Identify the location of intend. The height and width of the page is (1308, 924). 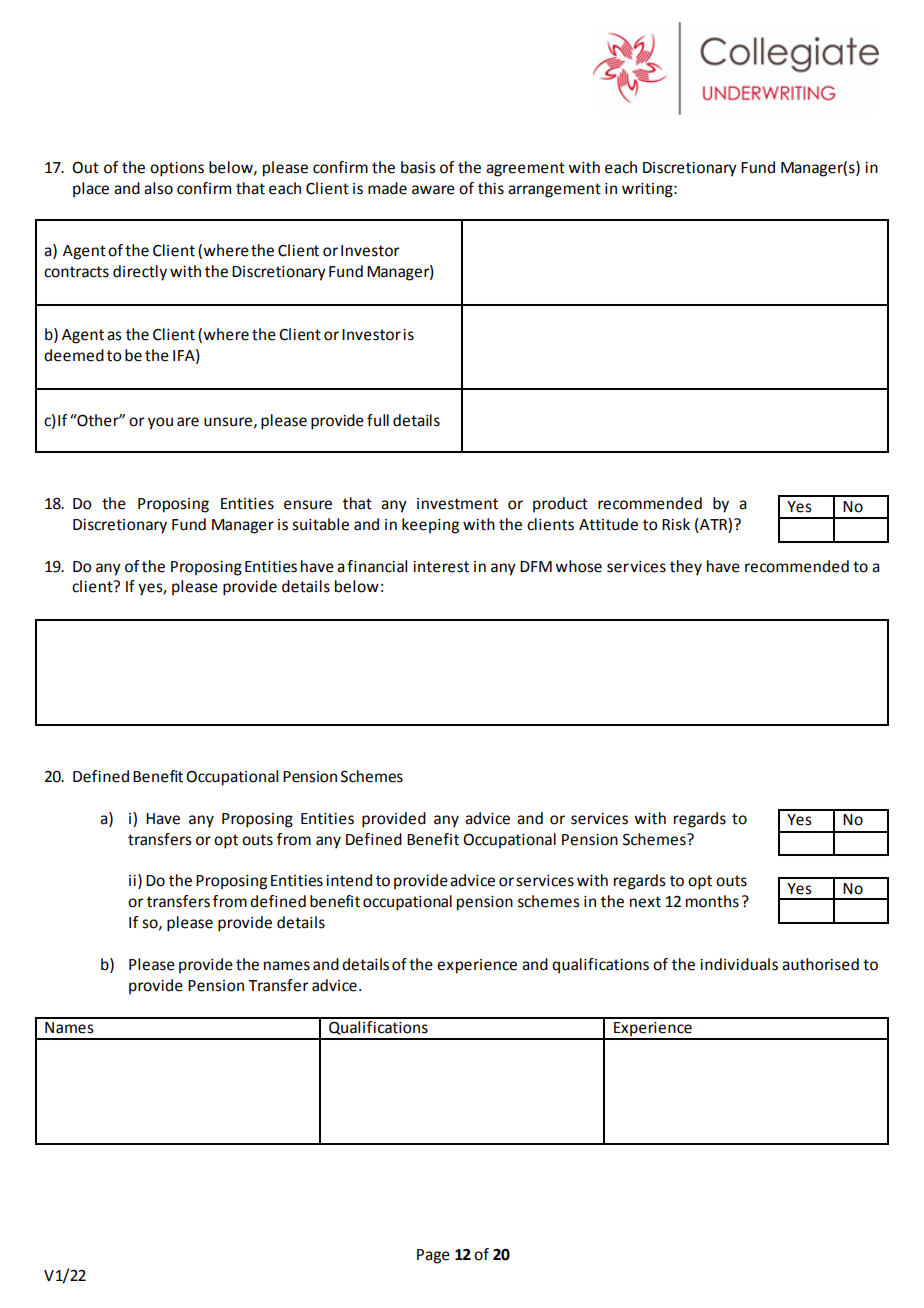
(349, 880).
